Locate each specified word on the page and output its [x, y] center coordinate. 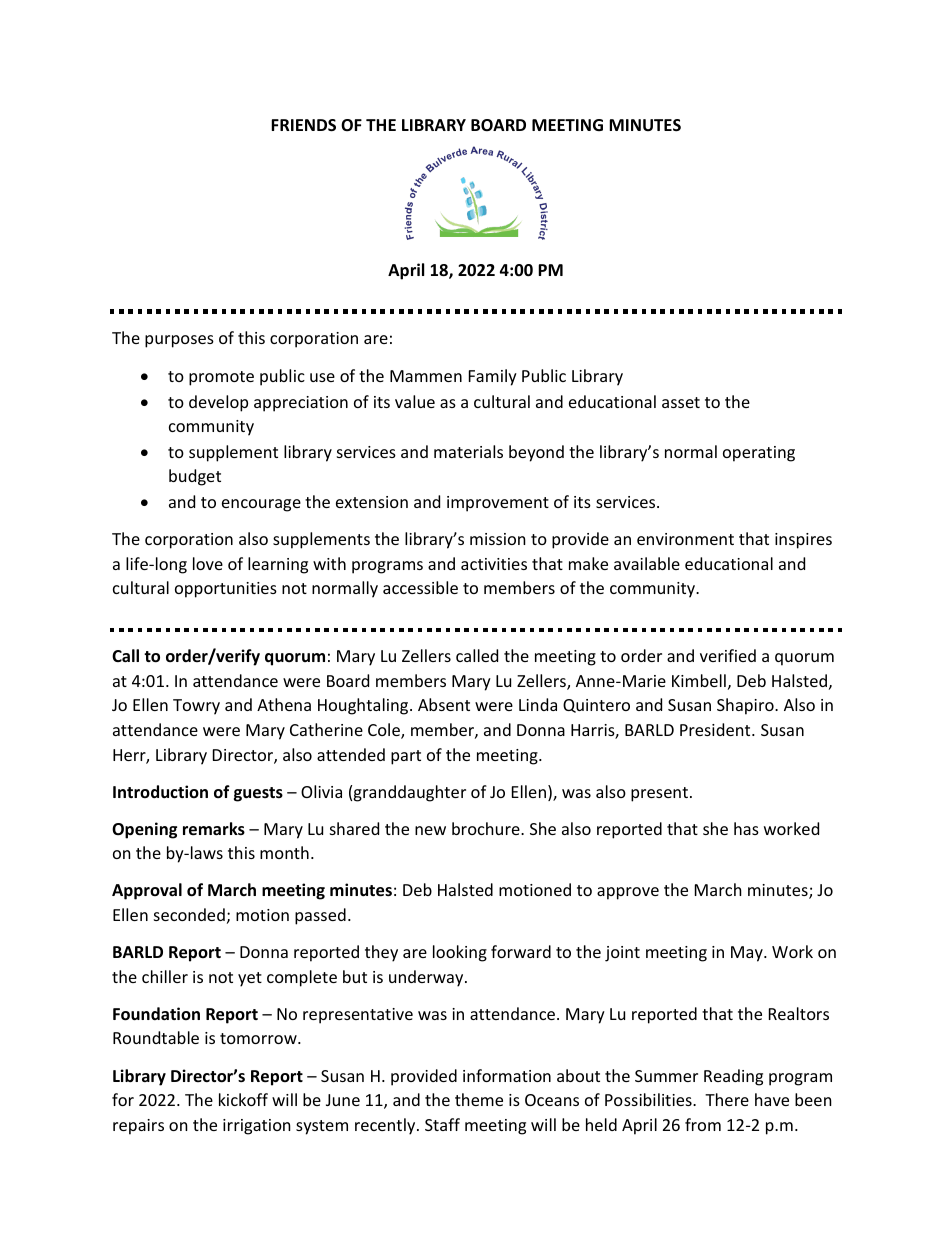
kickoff [243, 1099]
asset [681, 402]
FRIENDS [303, 125]
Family [493, 377]
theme [479, 1099]
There [727, 1099]
